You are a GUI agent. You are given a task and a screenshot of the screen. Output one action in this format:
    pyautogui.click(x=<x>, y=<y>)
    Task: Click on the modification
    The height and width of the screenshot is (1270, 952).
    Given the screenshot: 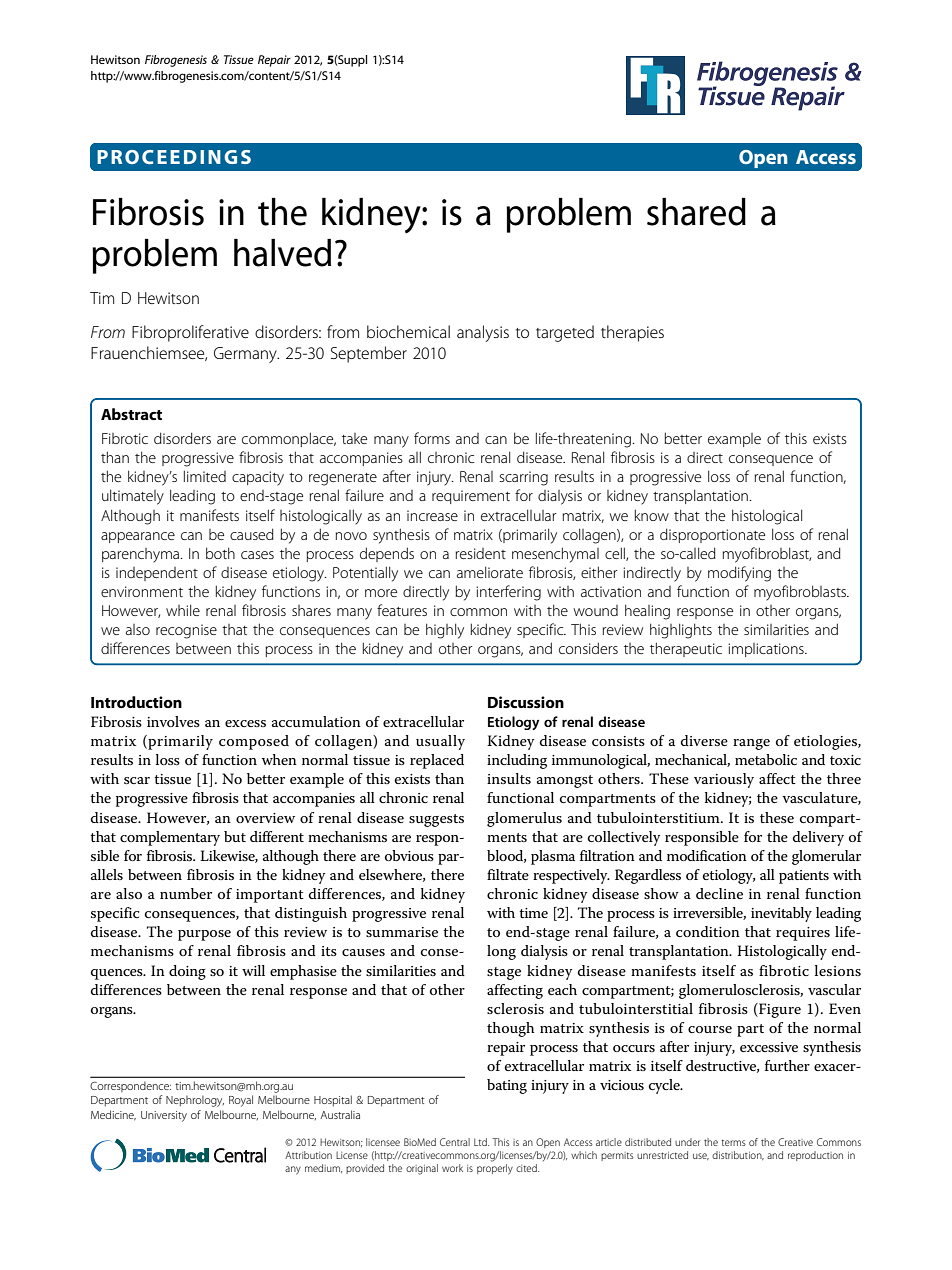 What is the action you would take?
    pyautogui.click(x=707, y=855)
